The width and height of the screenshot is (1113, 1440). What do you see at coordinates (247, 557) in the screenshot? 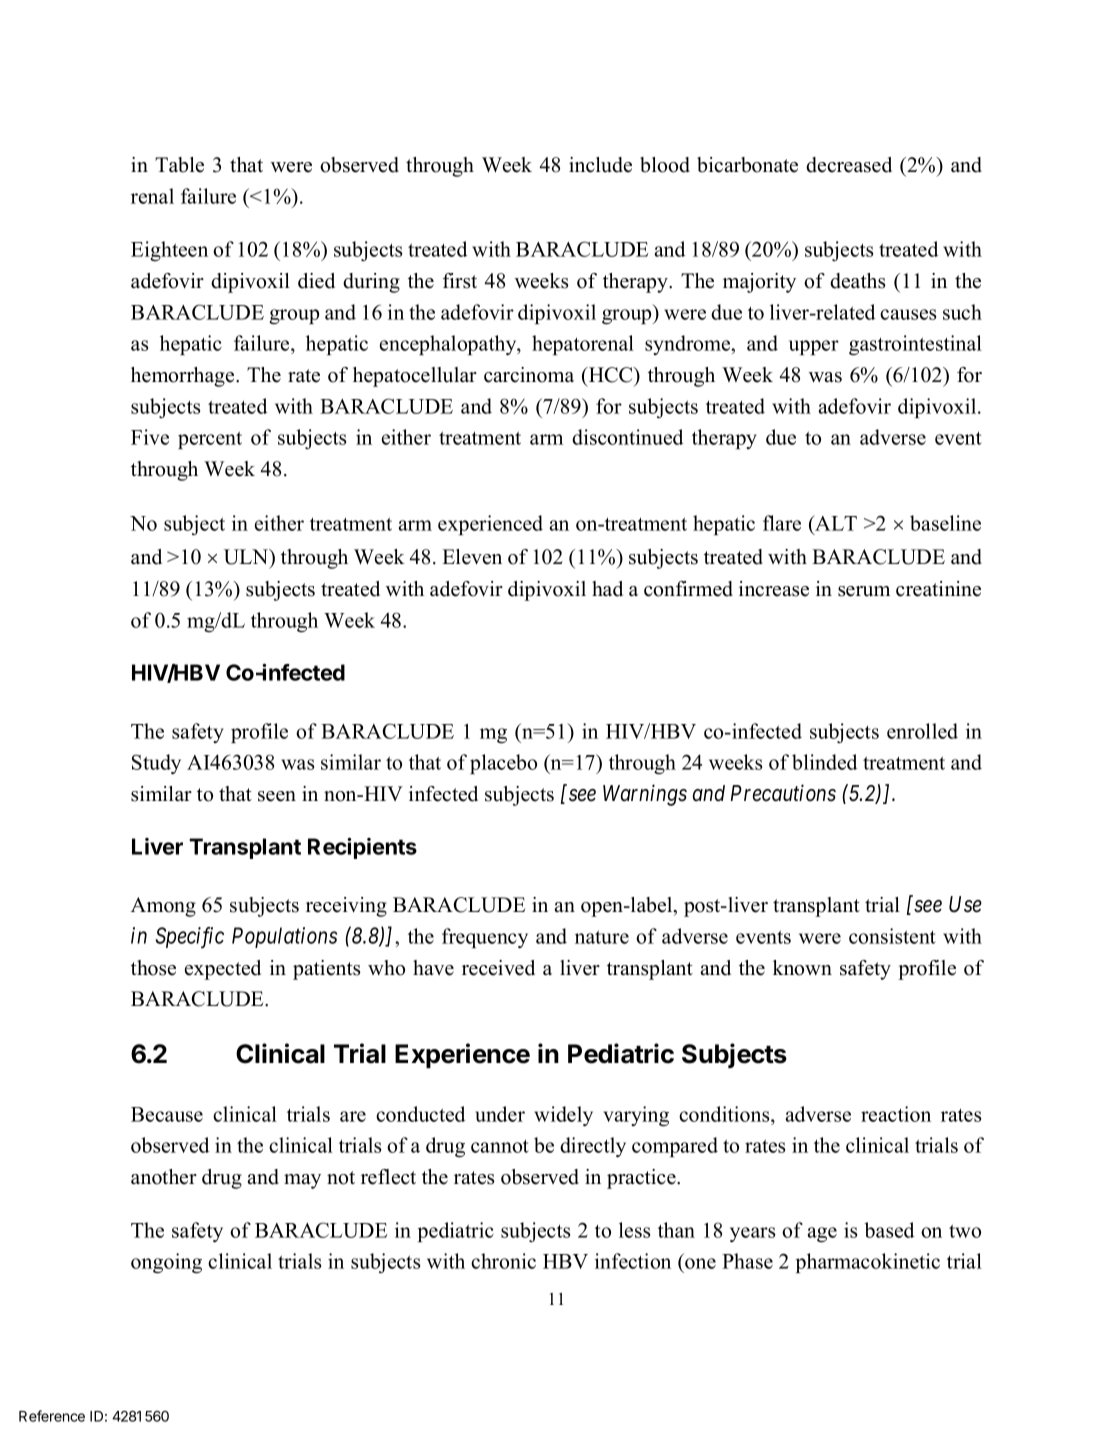
I see `ULN` at bounding box center [247, 557].
